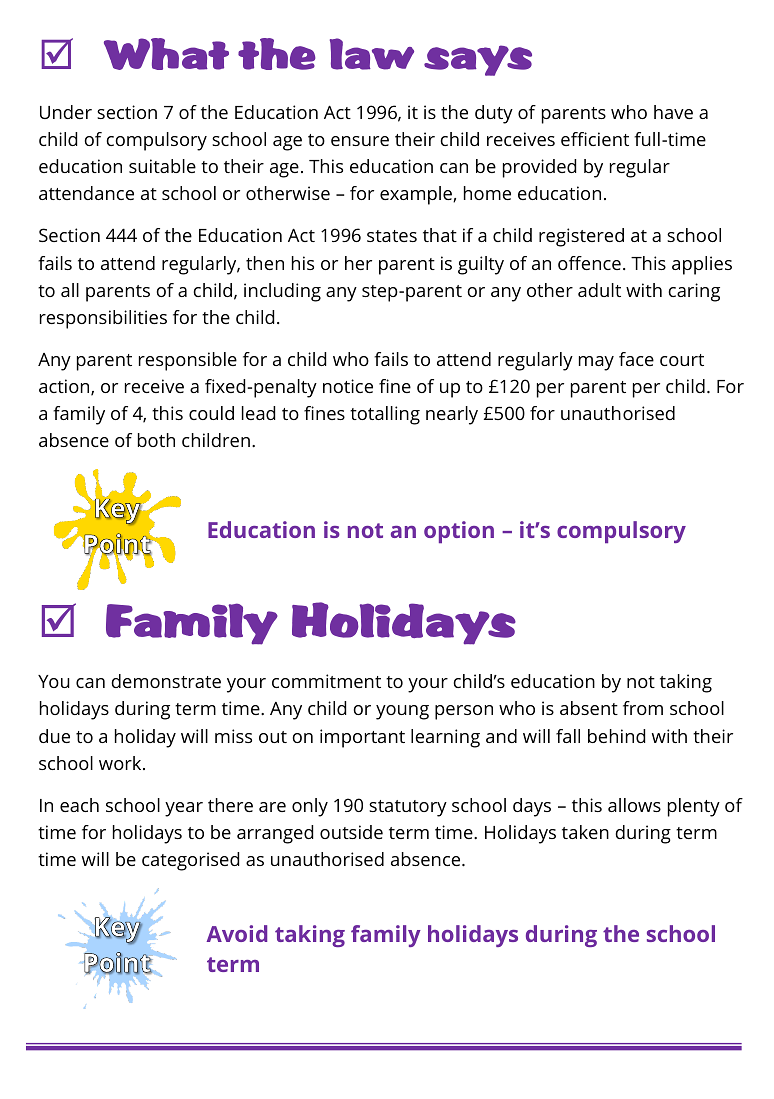 Image resolution: width=774 pixels, height=1099 pixels. What do you see at coordinates (372, 54) in the image?
I see `law` at bounding box center [372, 54].
